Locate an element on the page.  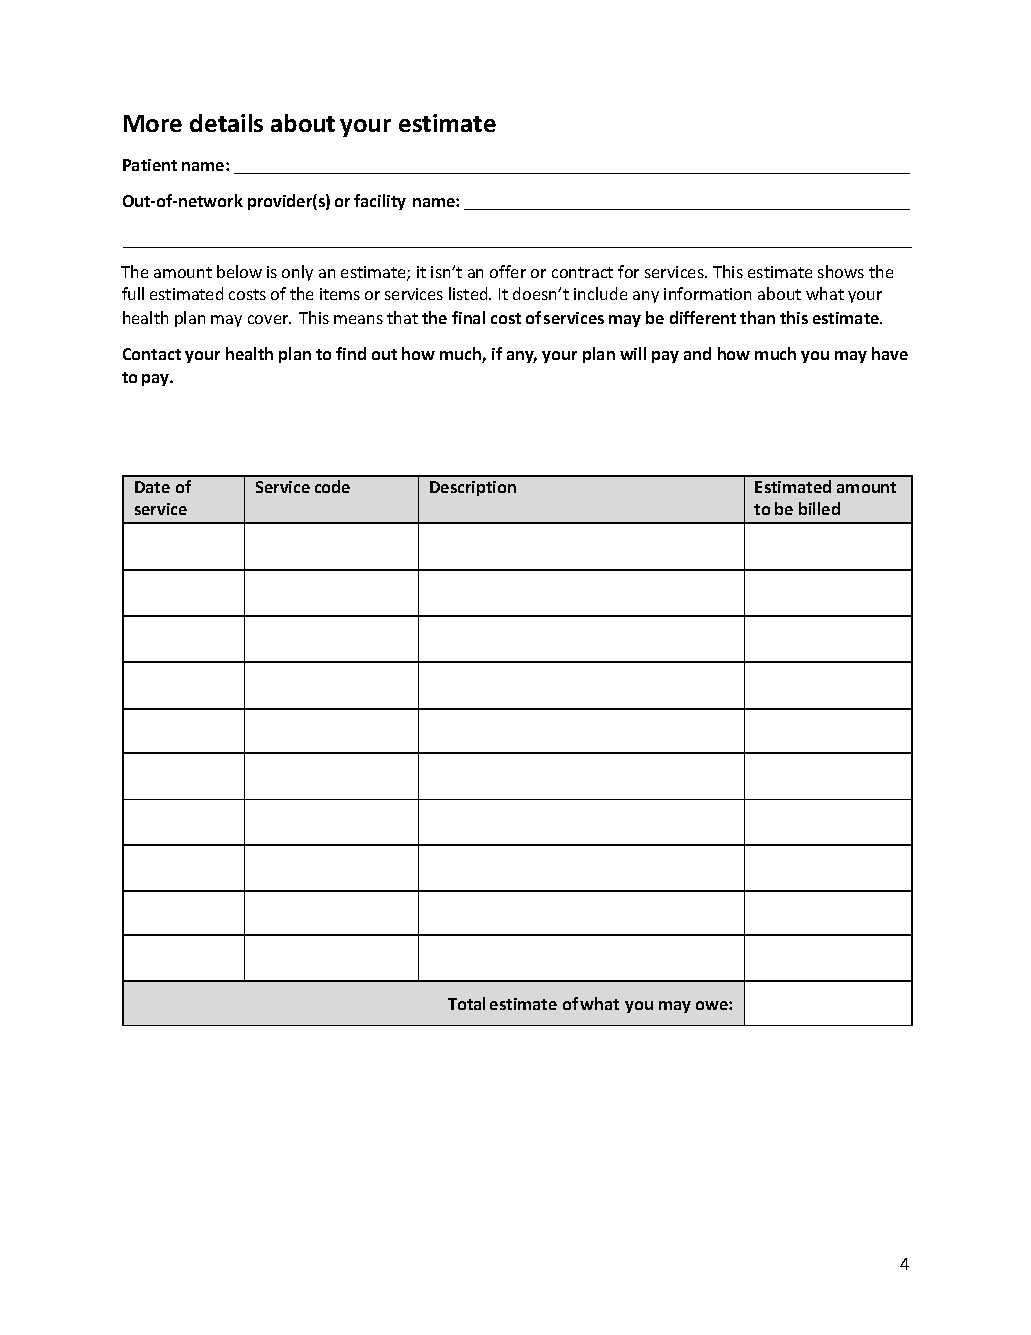
facility is located at coordinates (380, 202).
